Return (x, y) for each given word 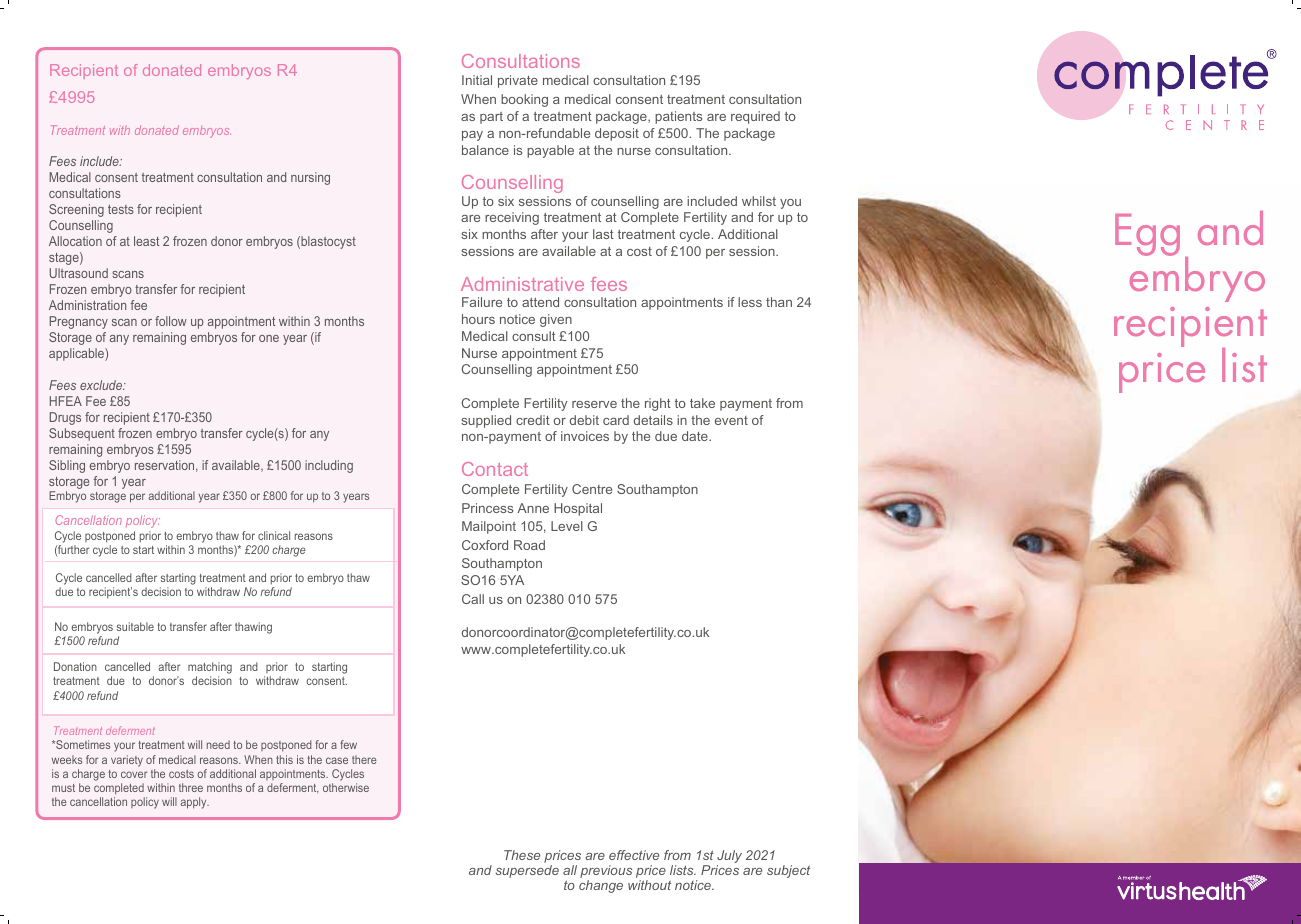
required (755, 117)
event (731, 420)
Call (473, 599)
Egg (1147, 235)
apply (195, 803)
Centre (592, 489)
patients (678, 117)
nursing (310, 178)
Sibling (67, 466)
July (729, 856)
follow (171, 321)
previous (606, 873)
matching (210, 669)
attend (540, 302)
